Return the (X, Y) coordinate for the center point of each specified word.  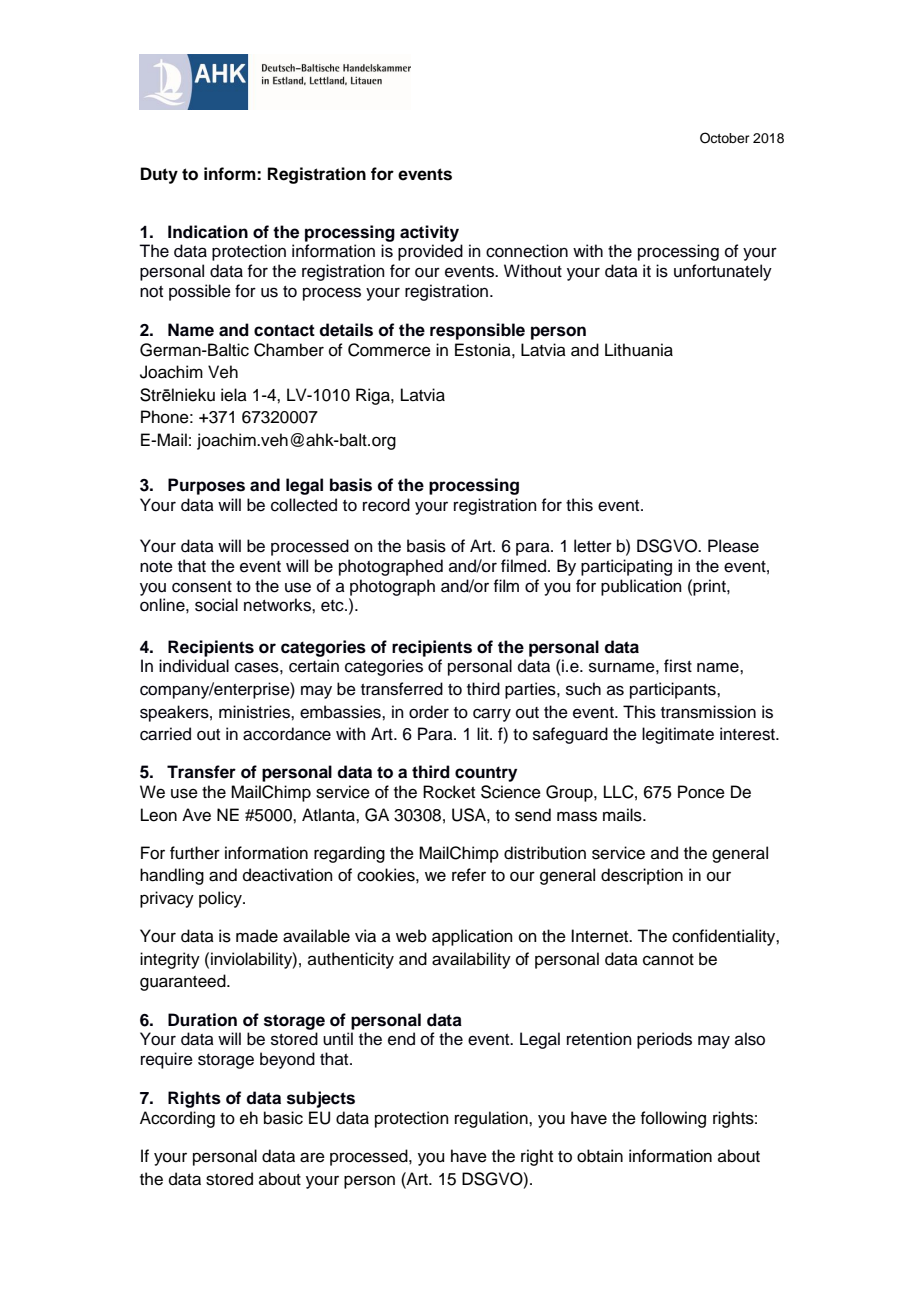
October (725, 138)
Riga (374, 396)
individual (194, 666)
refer (469, 875)
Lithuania (639, 350)
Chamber (289, 350)
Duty (159, 175)
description (642, 876)
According (177, 1119)
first (678, 666)
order (429, 712)
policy (221, 899)
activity (429, 233)
